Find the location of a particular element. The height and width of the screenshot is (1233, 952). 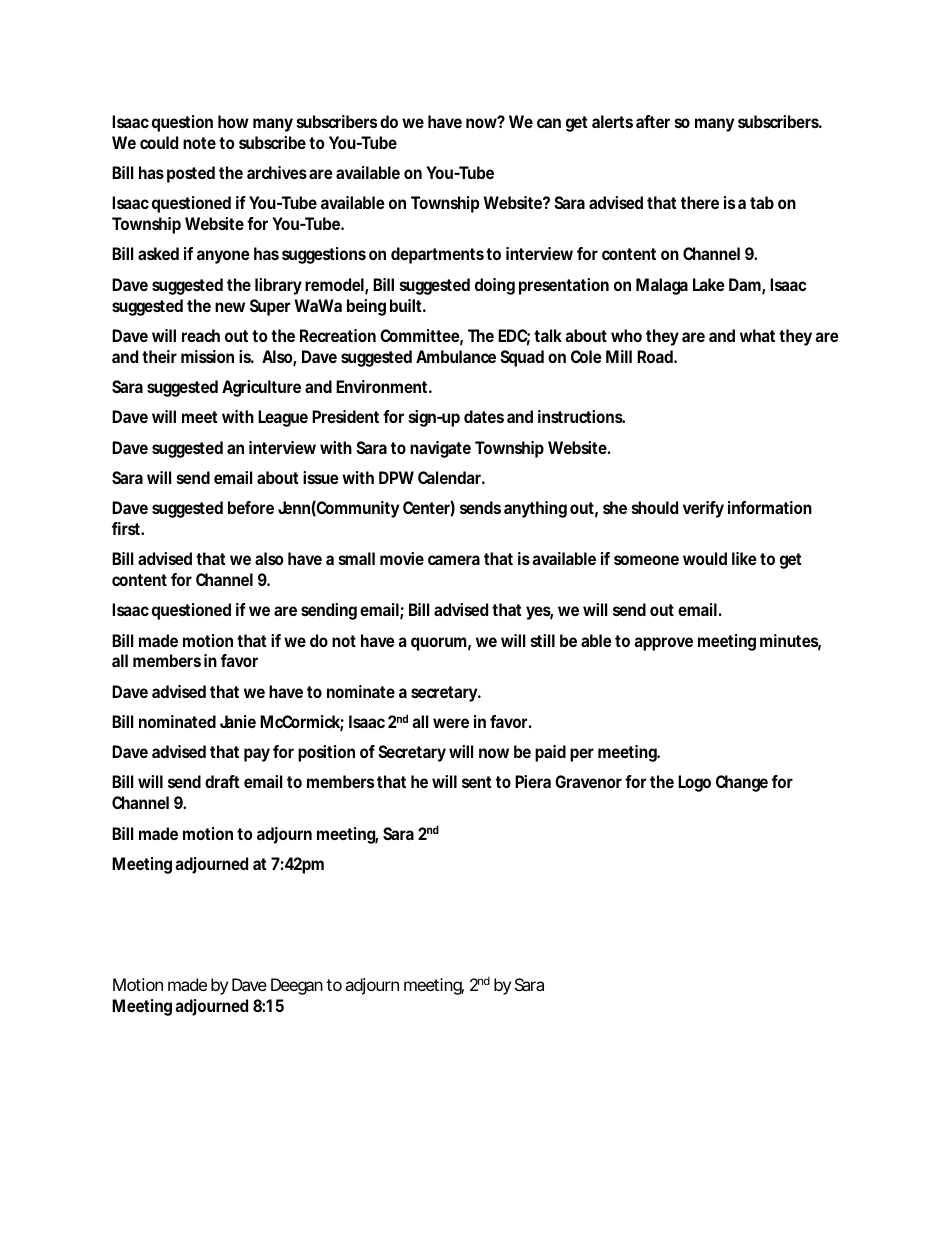

verify is located at coordinates (703, 509).
